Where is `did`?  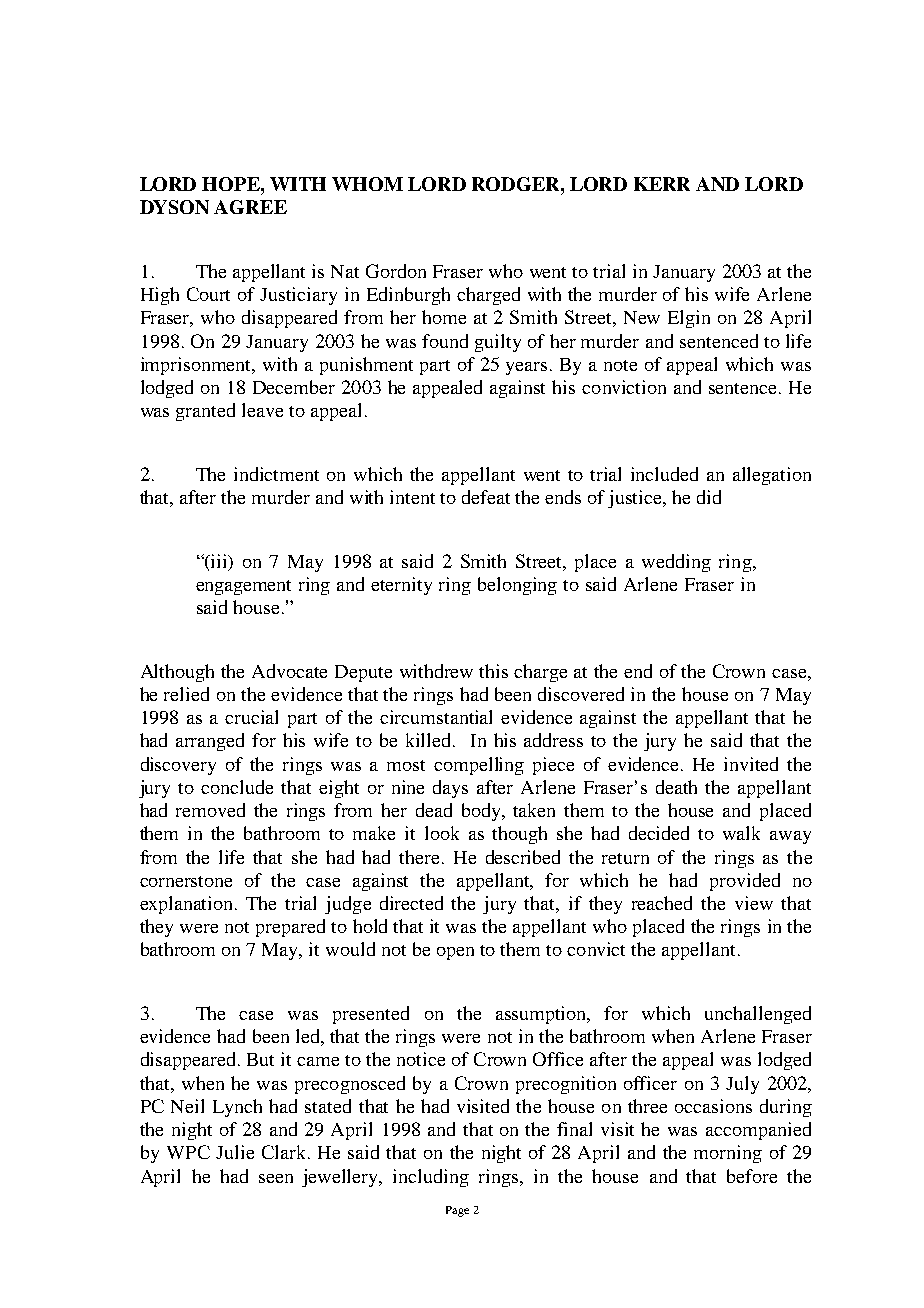 did is located at coordinates (709, 497).
